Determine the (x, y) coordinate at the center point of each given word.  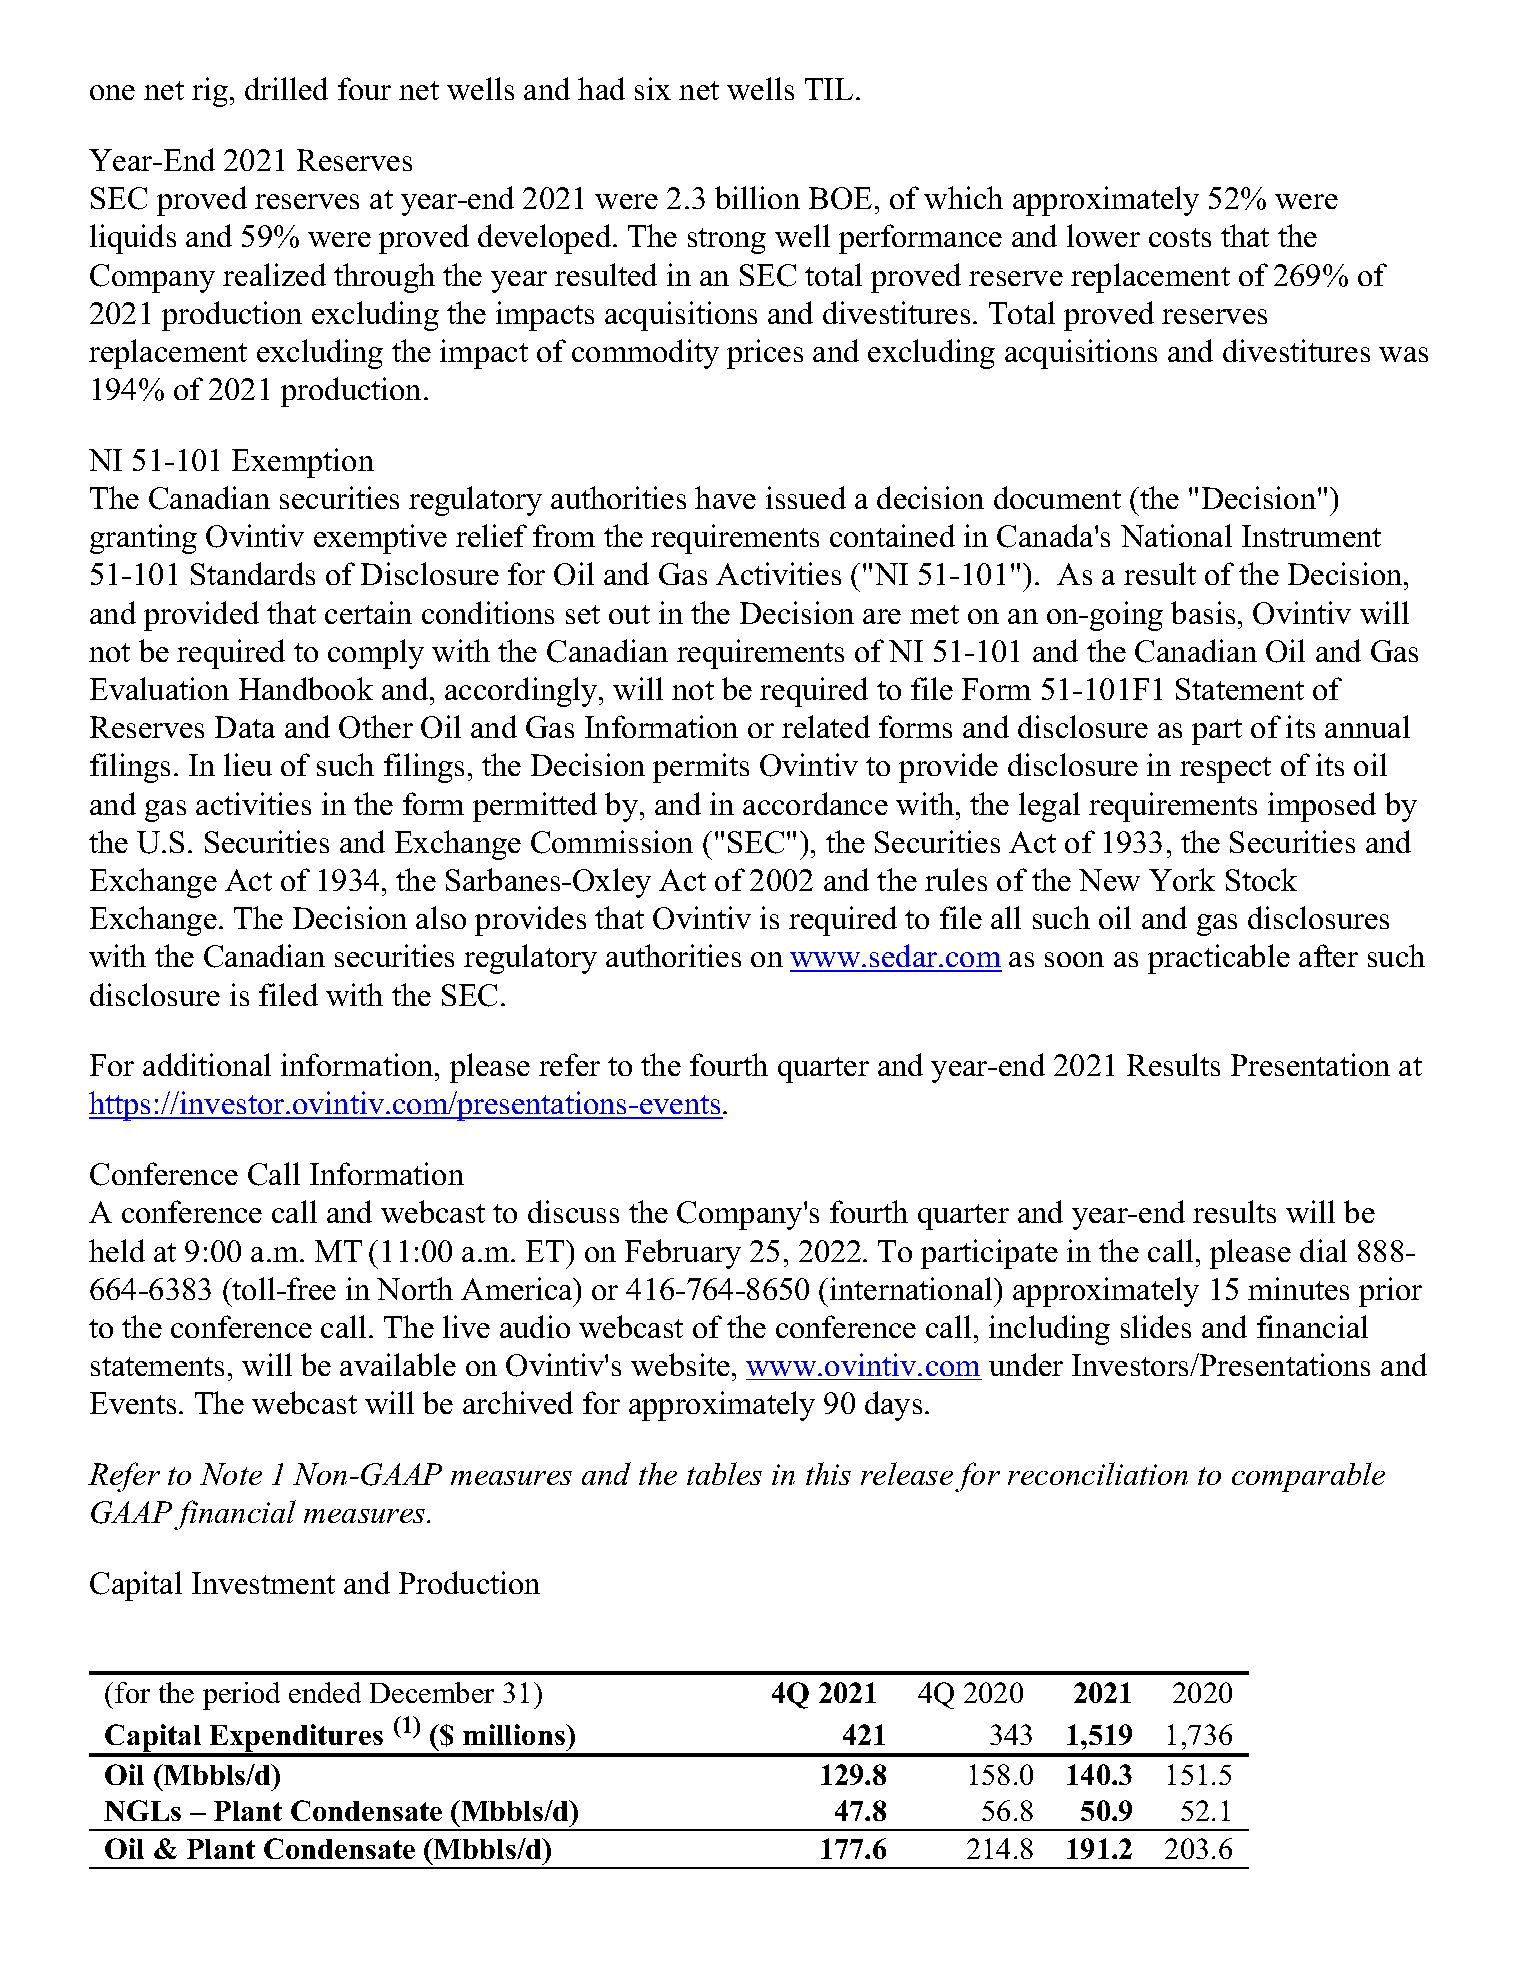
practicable (1219, 959)
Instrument (1311, 536)
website (680, 1364)
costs (1180, 237)
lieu (248, 764)
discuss (573, 1211)
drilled (286, 88)
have (725, 497)
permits (701, 768)
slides (1156, 1326)
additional (207, 1064)
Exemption (303, 463)
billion (757, 197)
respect (1225, 770)
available (398, 1364)
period (241, 1696)
